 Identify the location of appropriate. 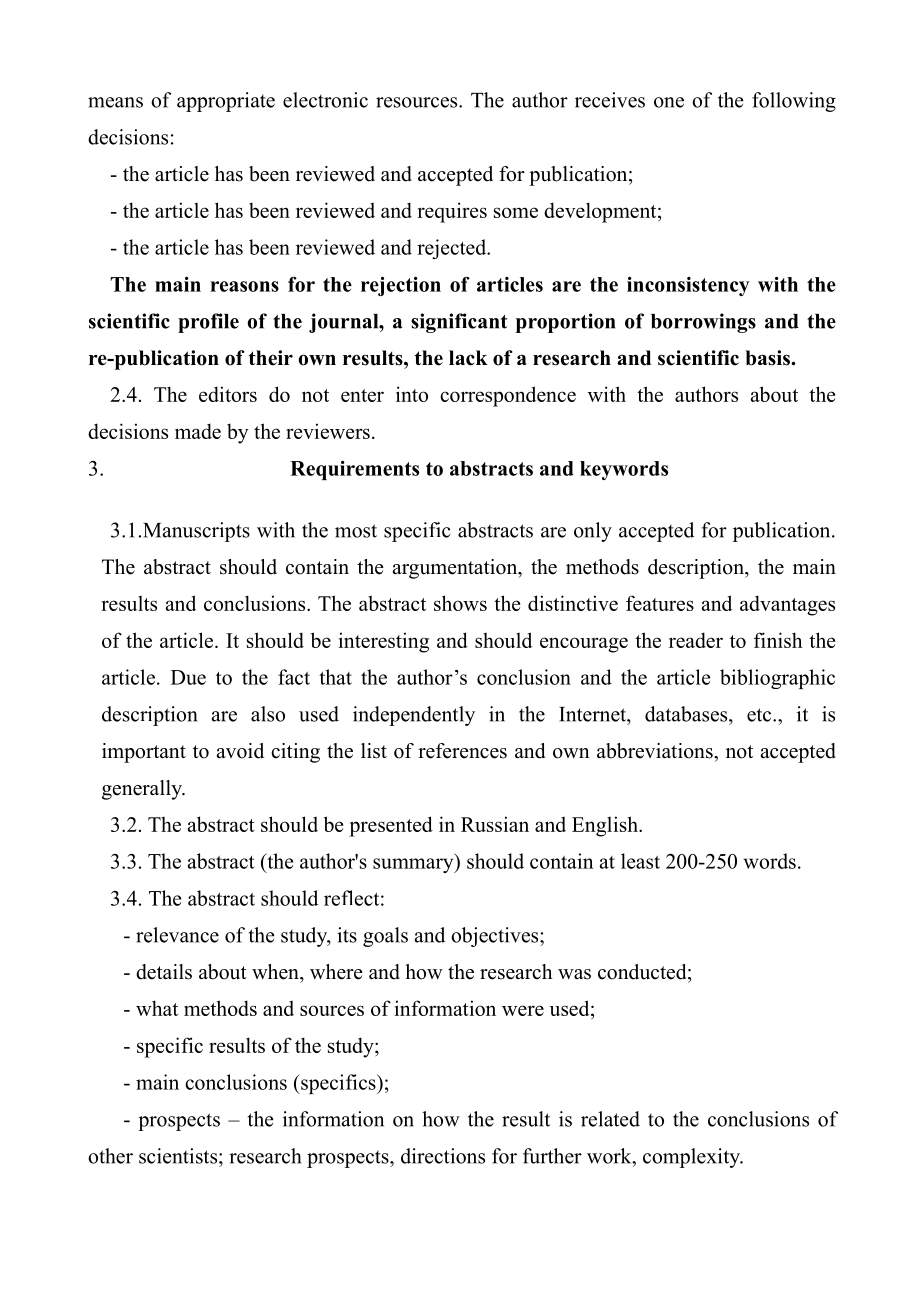
(226, 102).
